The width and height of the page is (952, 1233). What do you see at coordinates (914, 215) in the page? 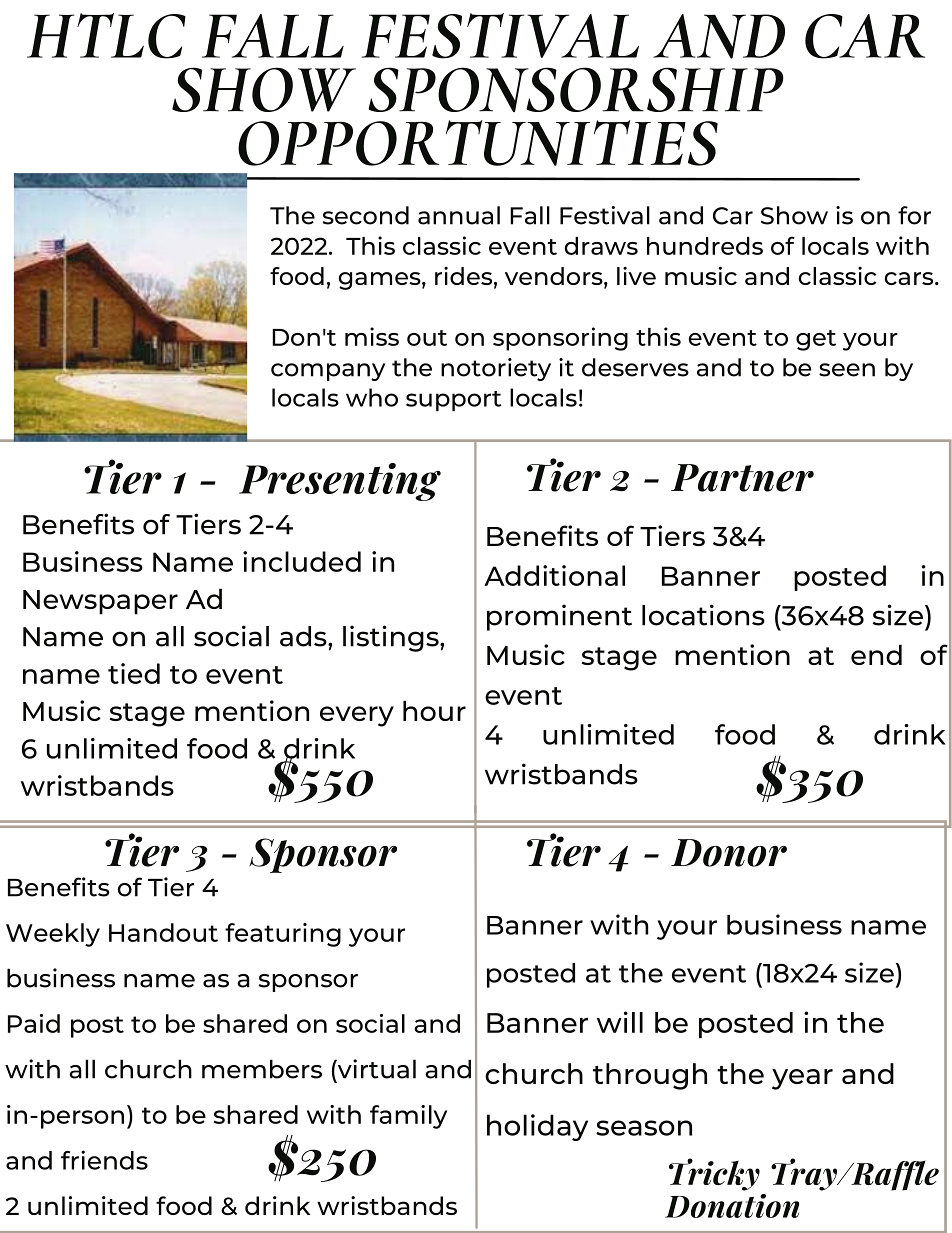
I see `for` at bounding box center [914, 215].
